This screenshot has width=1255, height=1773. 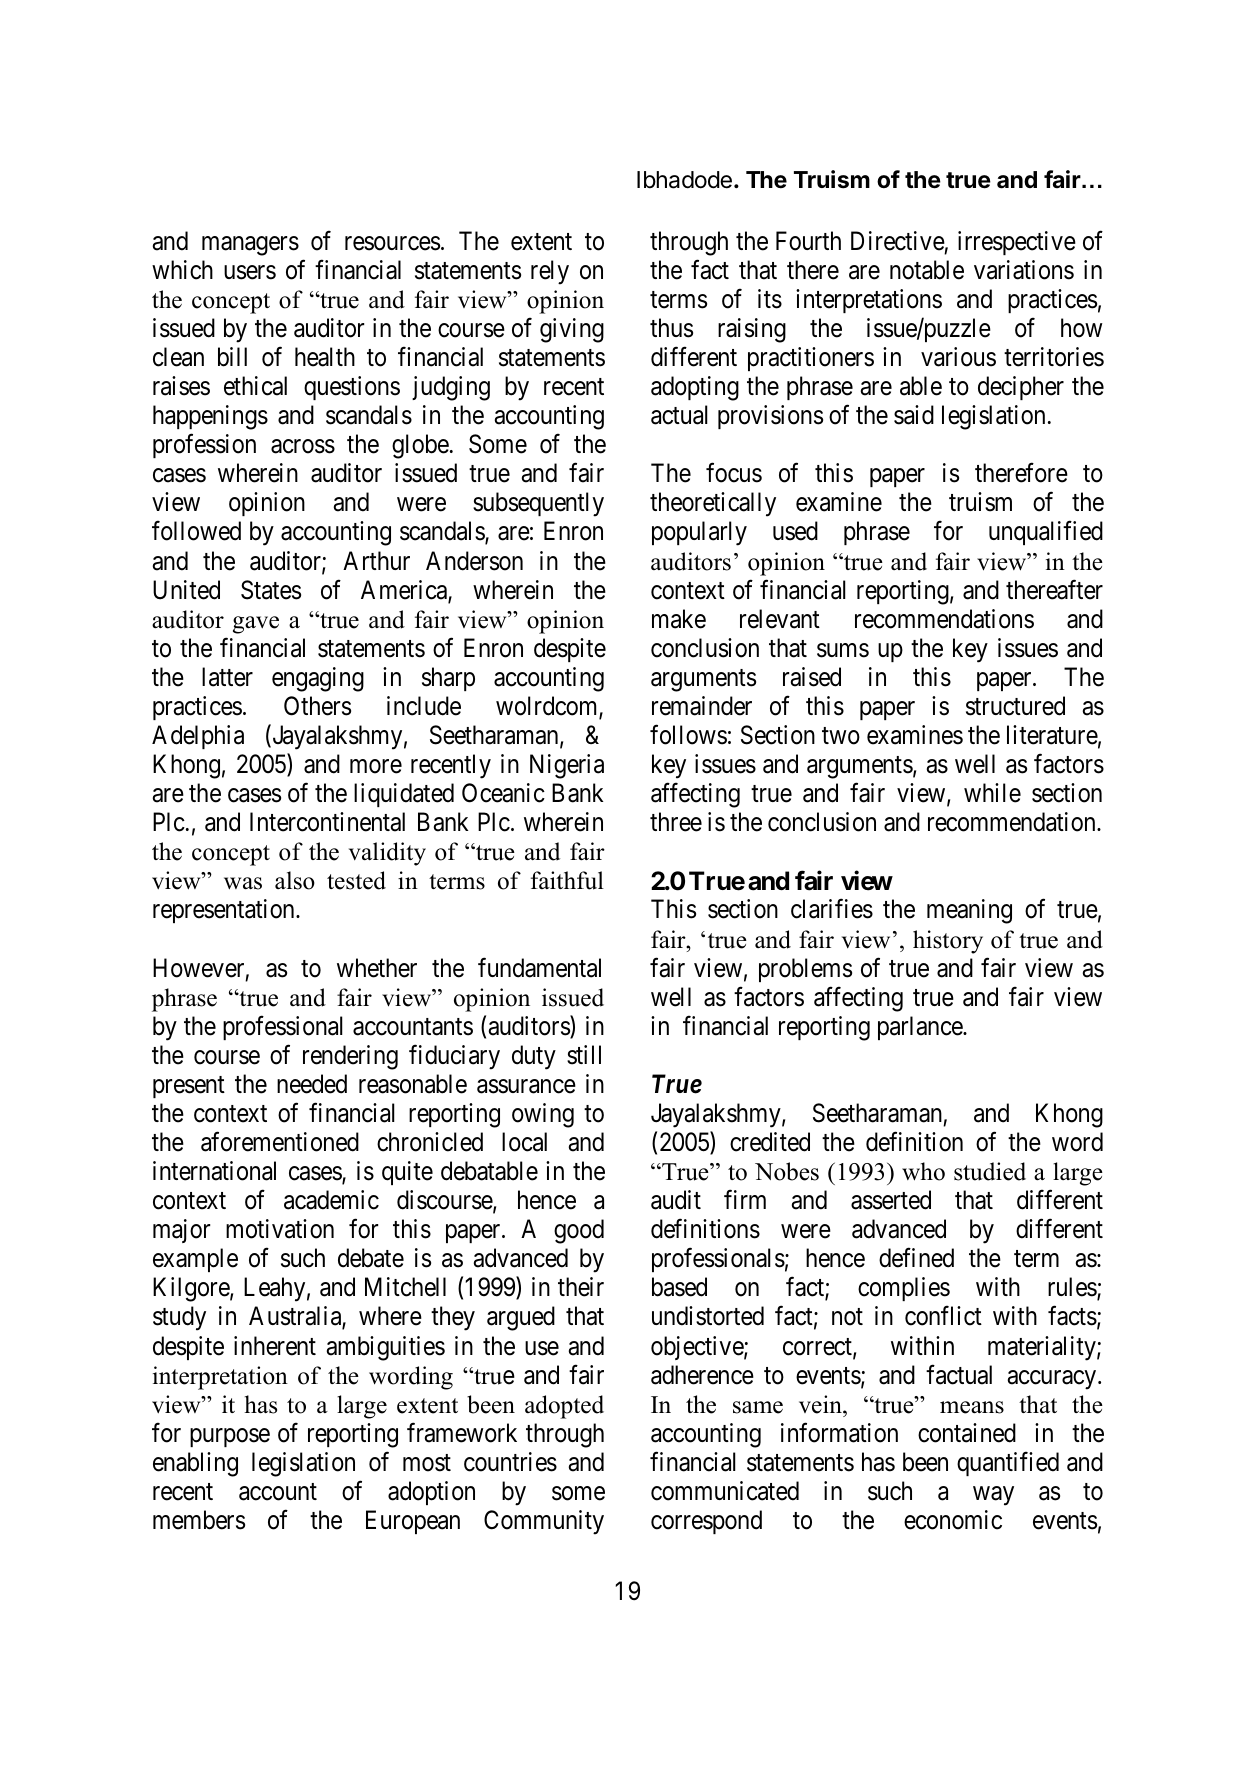 What do you see at coordinates (706, 1522) in the screenshot?
I see `correspond` at bounding box center [706, 1522].
